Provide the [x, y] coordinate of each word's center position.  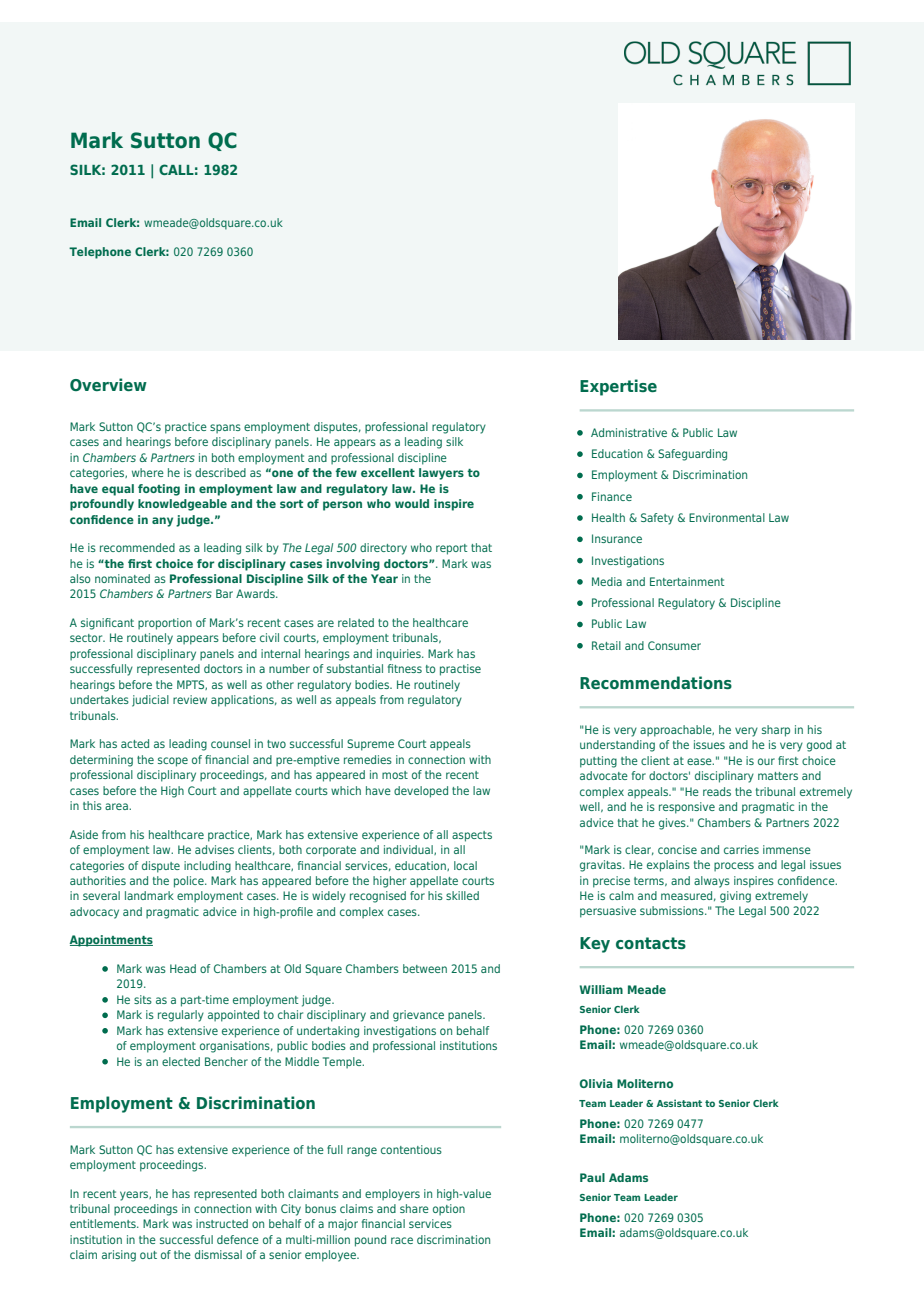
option [449, 1210]
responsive [687, 808]
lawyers [441, 474]
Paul [592, 1177]
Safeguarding [692, 455]
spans [225, 429]
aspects [472, 836]
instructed [222, 1223]
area [117, 806]
